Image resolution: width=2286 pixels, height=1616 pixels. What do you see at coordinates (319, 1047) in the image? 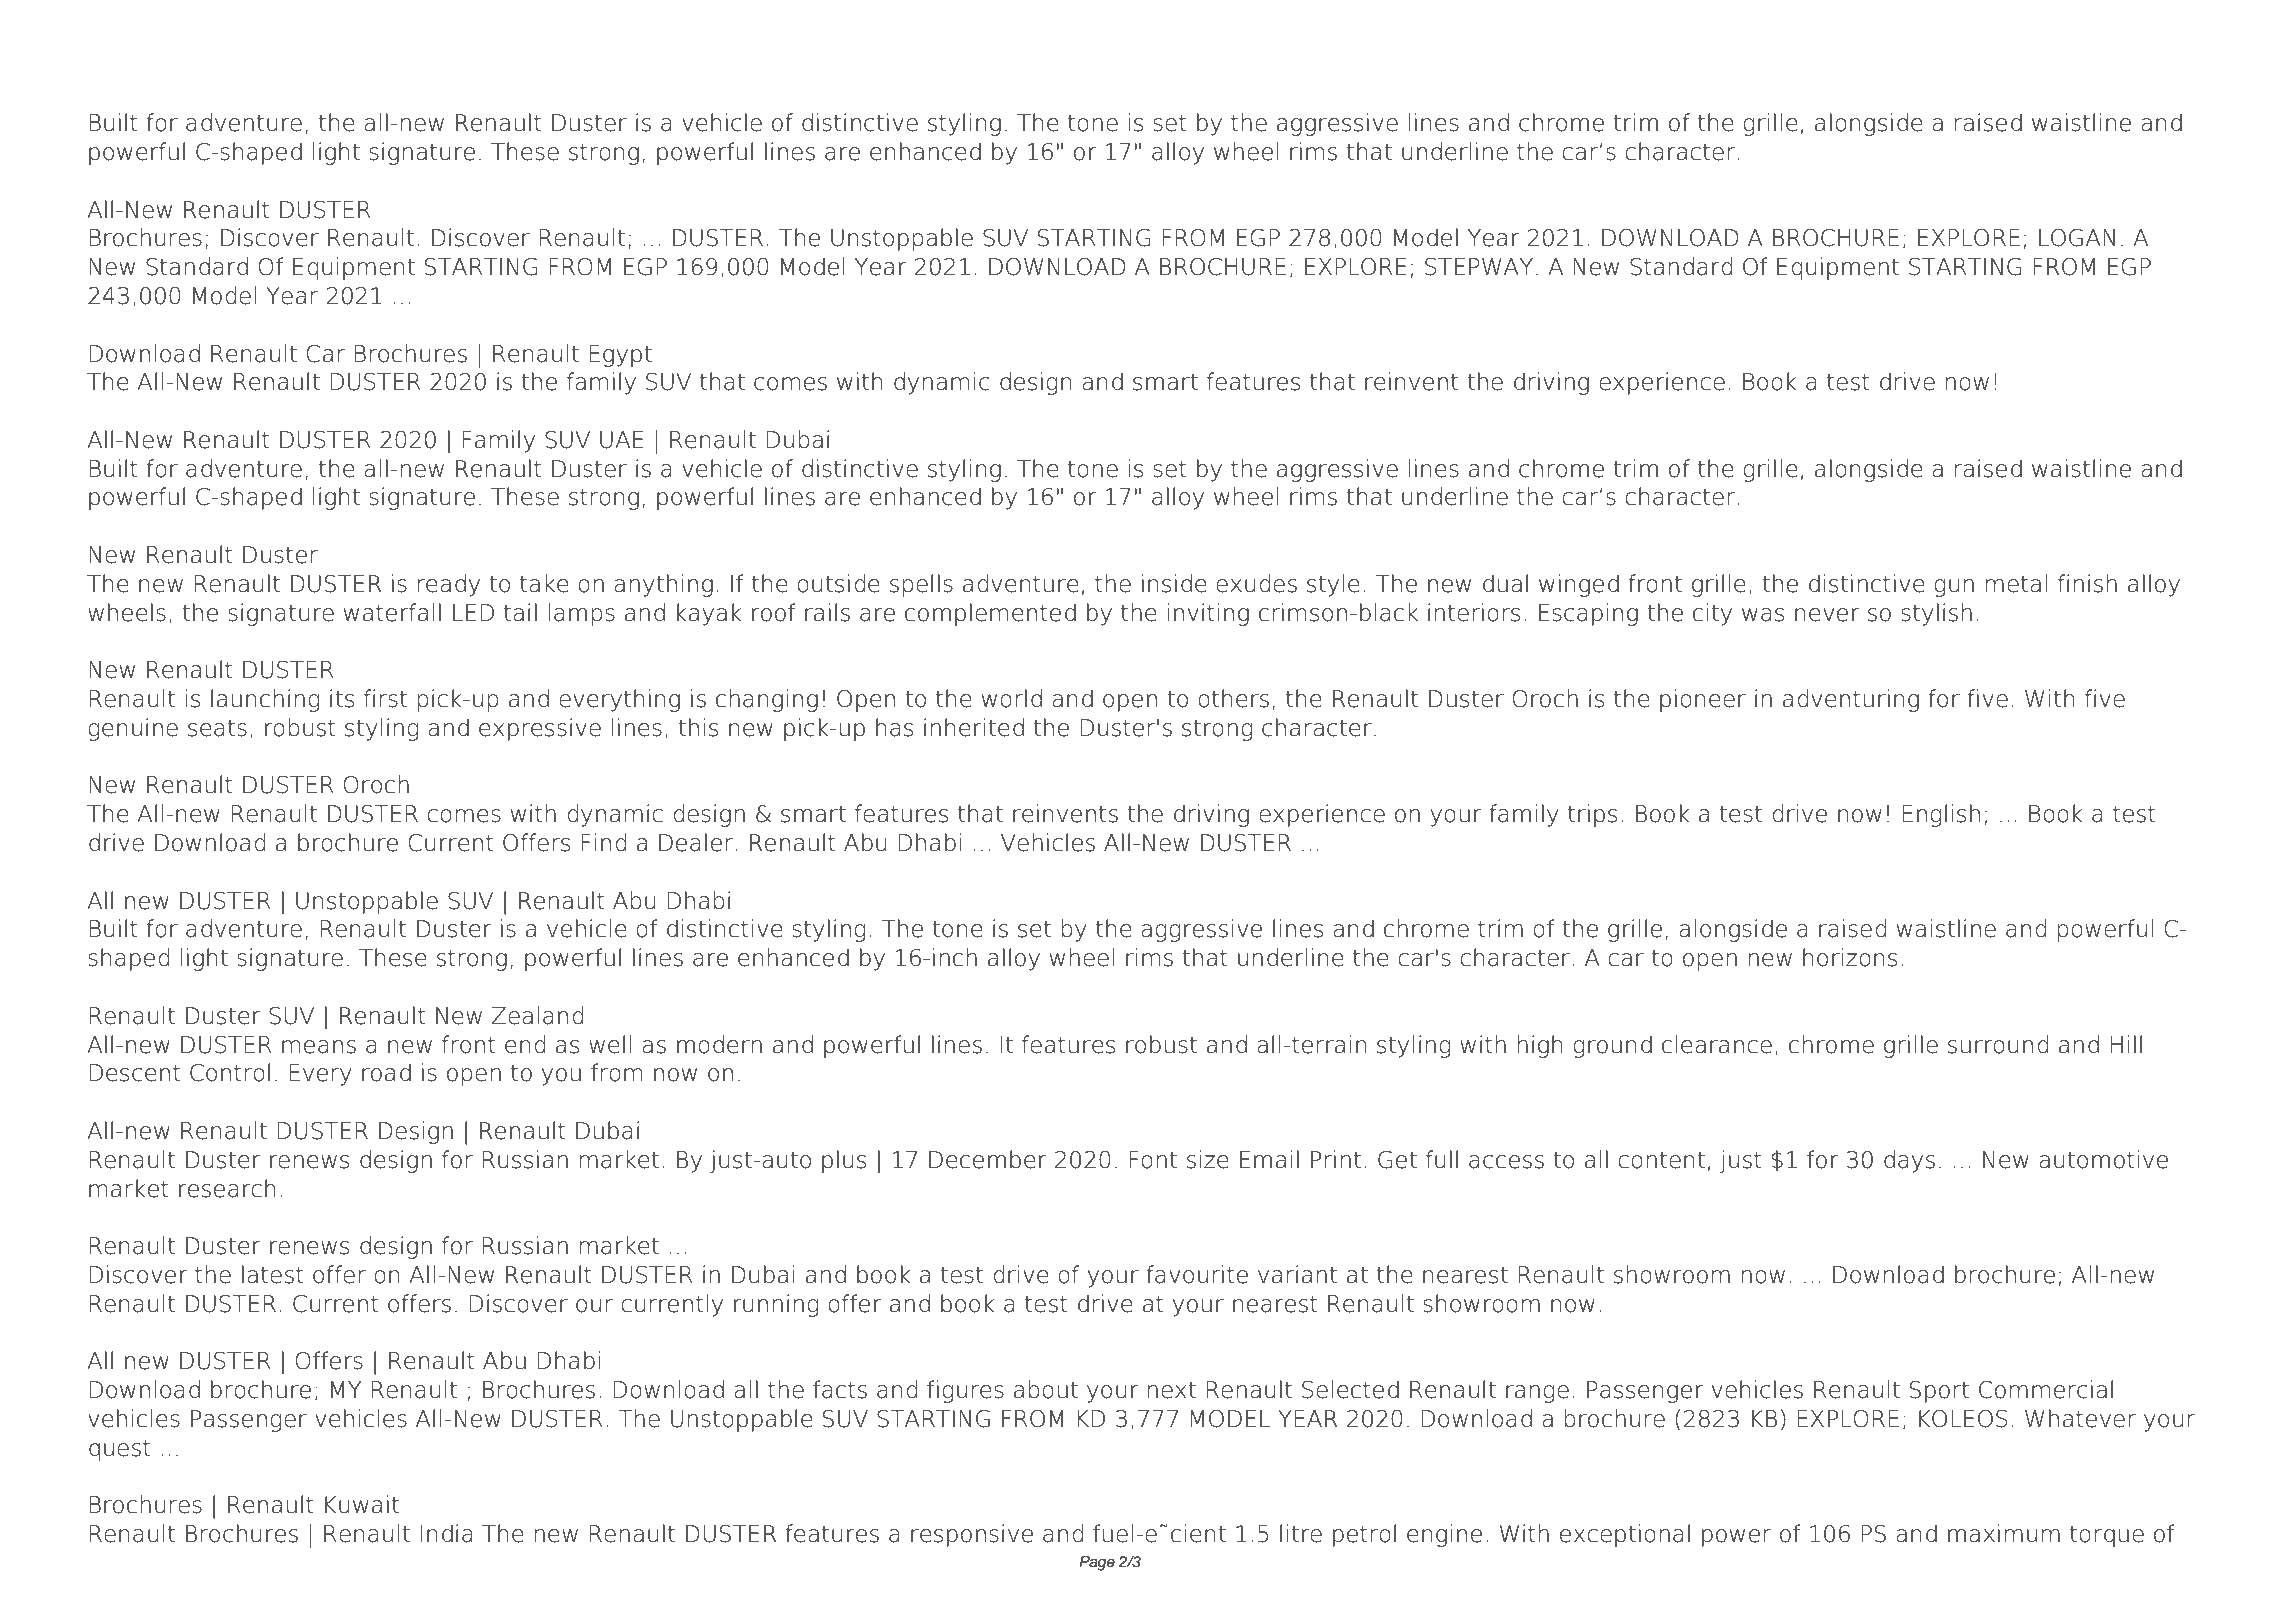
I see `means` at bounding box center [319, 1047].
